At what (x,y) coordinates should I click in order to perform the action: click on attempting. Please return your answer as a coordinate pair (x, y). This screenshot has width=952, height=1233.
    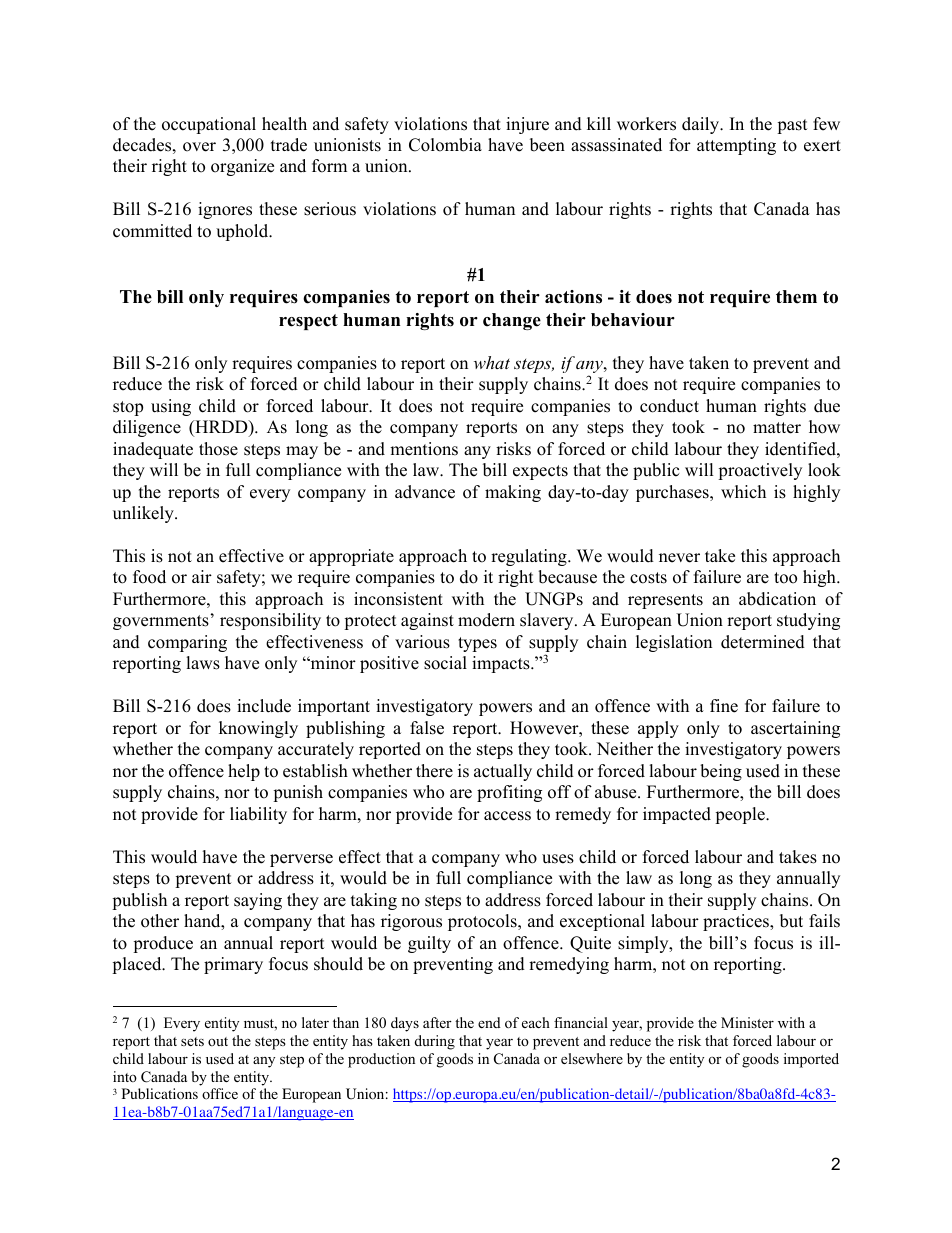
    Looking at the image, I should click on (736, 146).
